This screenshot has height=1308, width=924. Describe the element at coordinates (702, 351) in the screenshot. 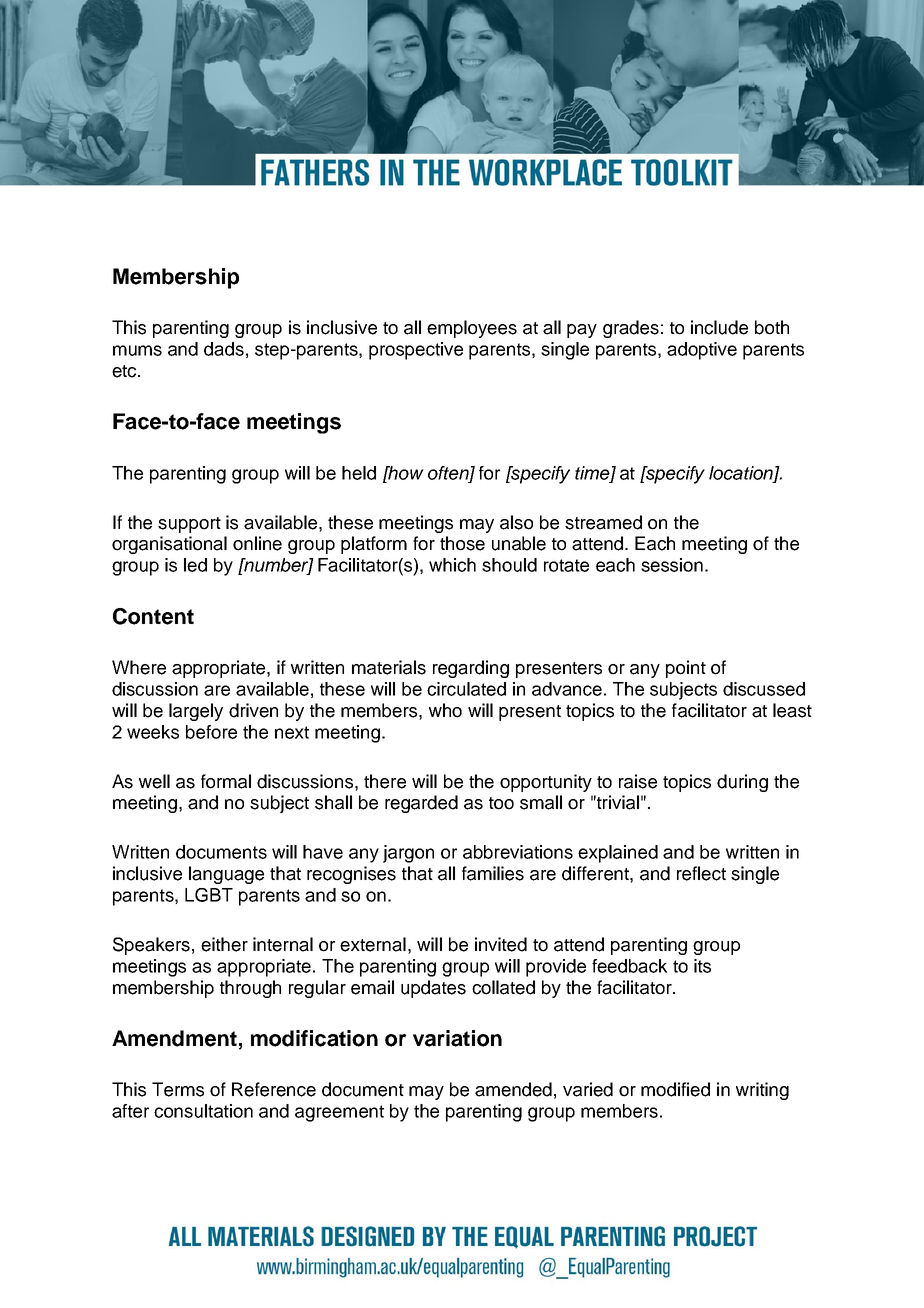

I see `adoptive` at that location.
